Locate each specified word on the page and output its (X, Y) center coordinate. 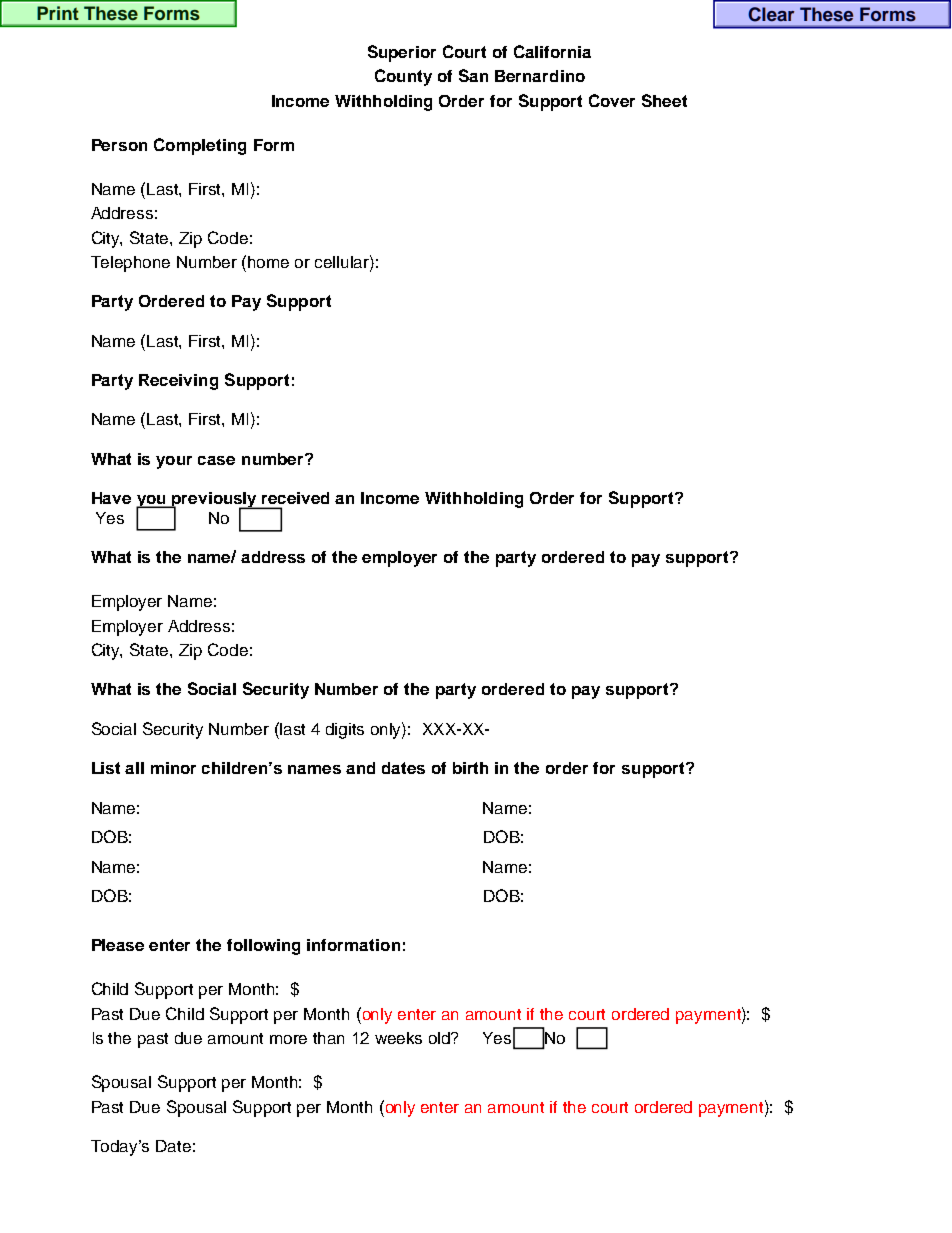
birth (470, 768)
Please (118, 945)
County (403, 77)
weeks (398, 1038)
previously (215, 501)
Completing (200, 146)
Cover (612, 100)
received (295, 498)
